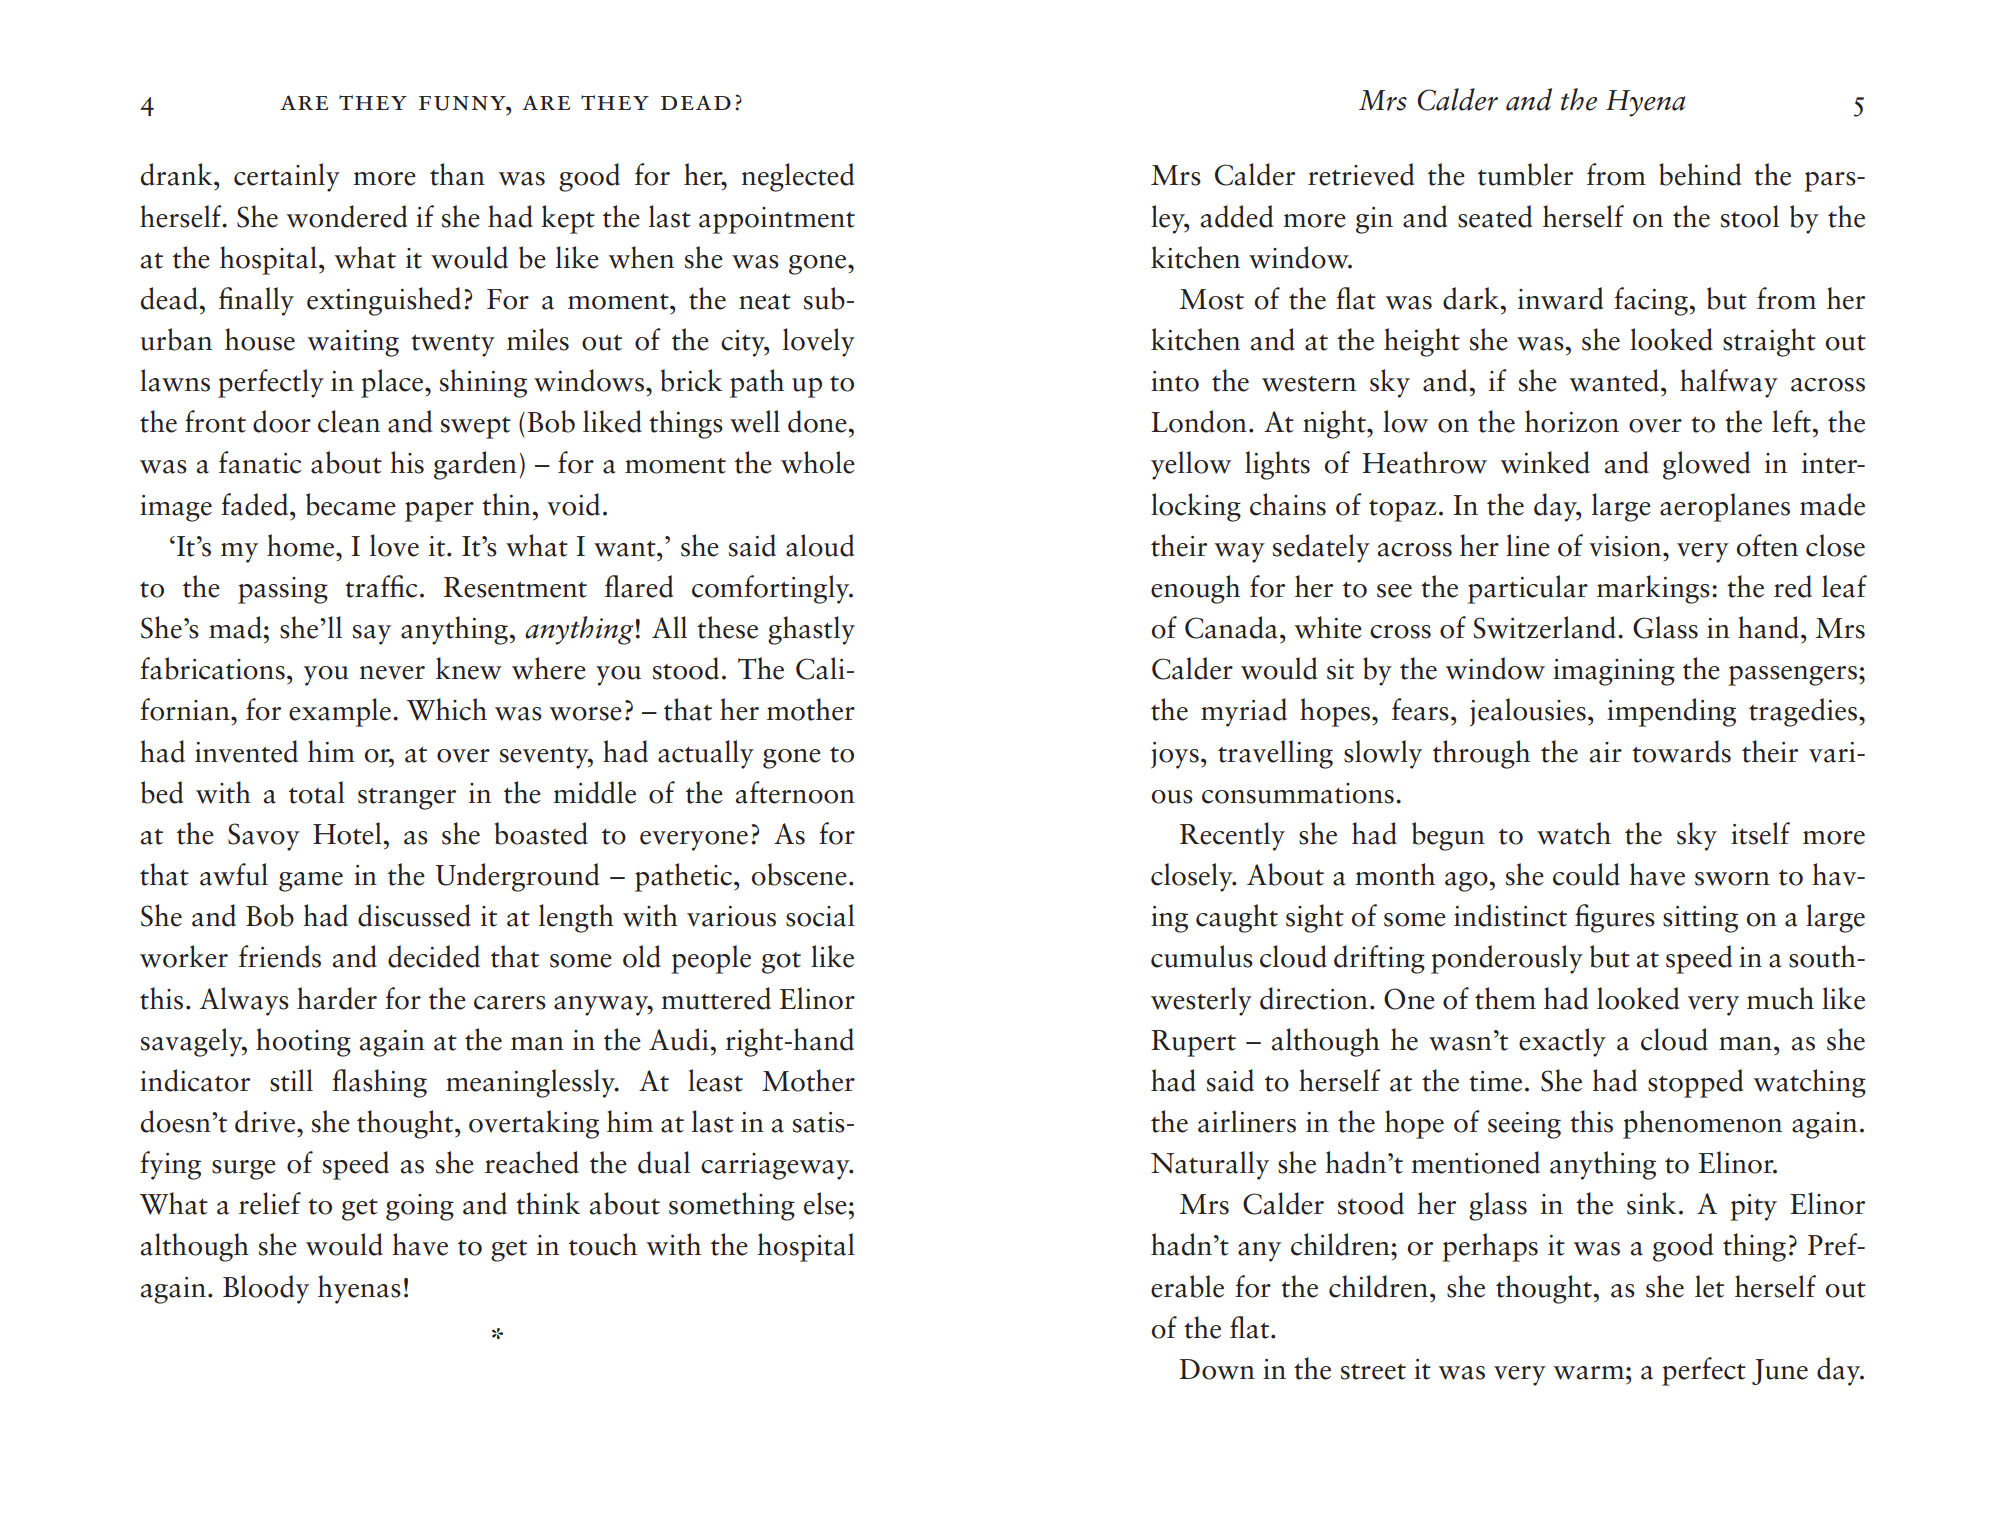 This screenshot has height=1540, width=2006. What do you see at coordinates (1615, 918) in the screenshot?
I see `figures` at bounding box center [1615, 918].
